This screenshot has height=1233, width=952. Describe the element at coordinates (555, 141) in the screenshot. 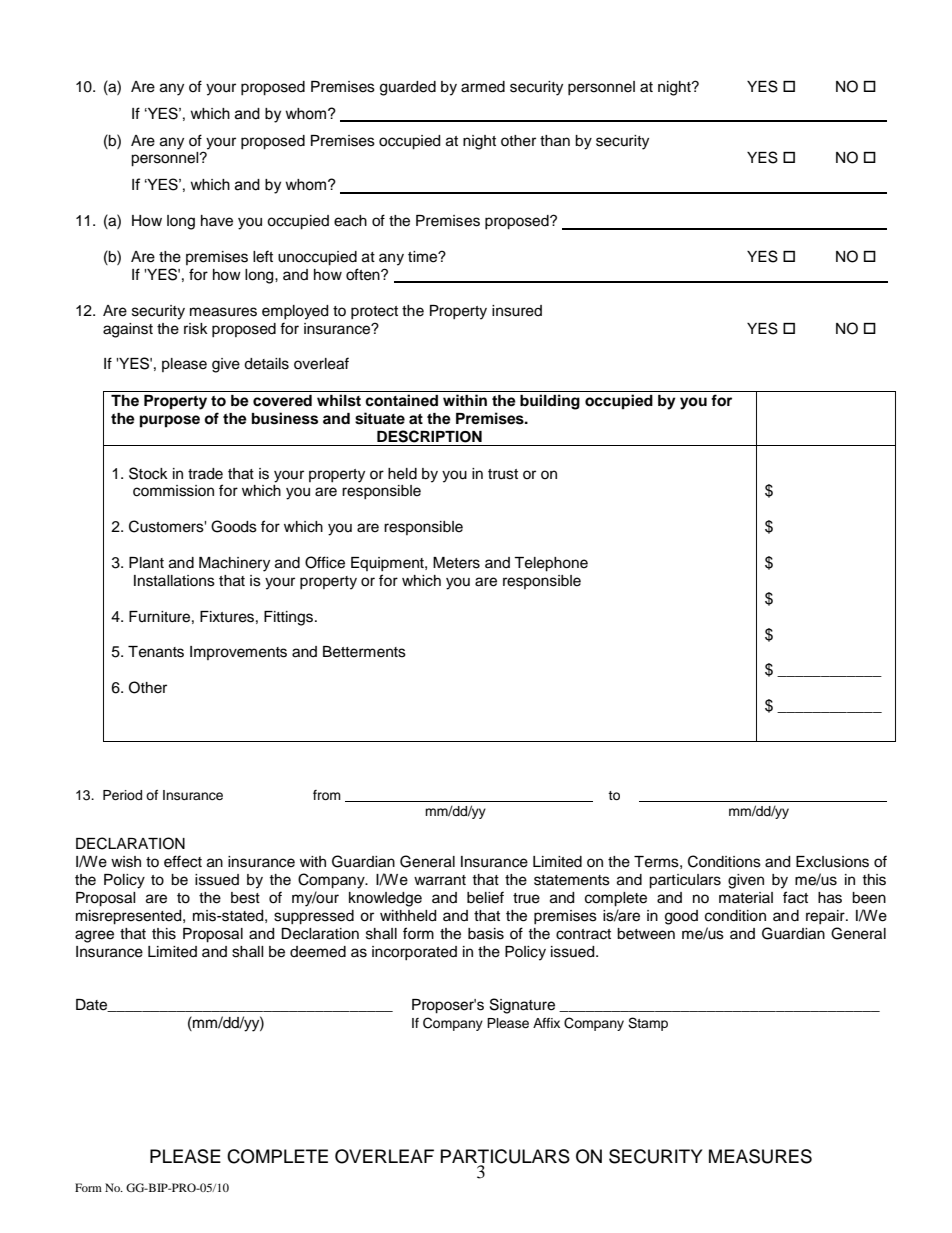

I see `than` at that location.
